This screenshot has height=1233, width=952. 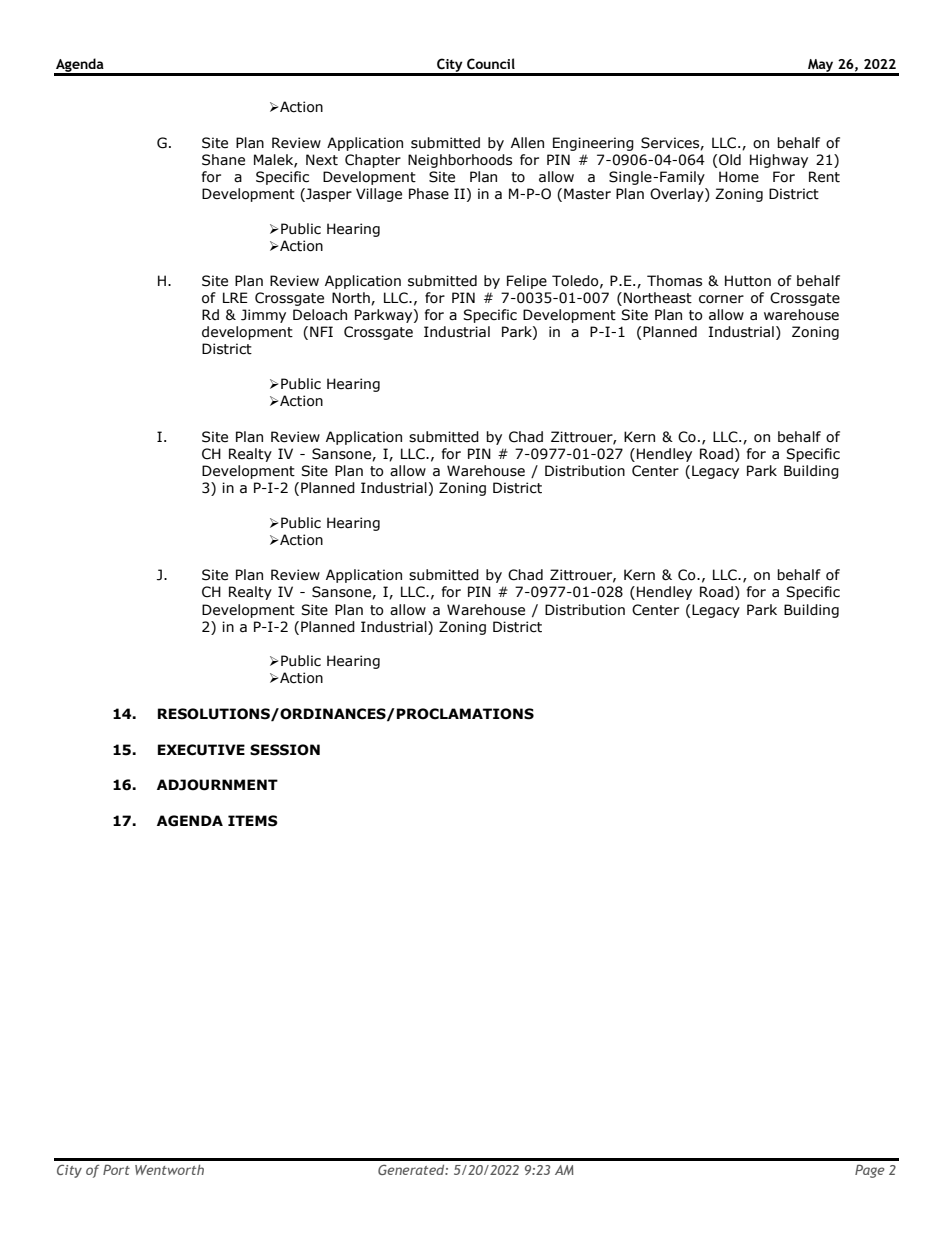 What do you see at coordinates (285, 750) in the screenshot?
I see `SESSION` at bounding box center [285, 750].
